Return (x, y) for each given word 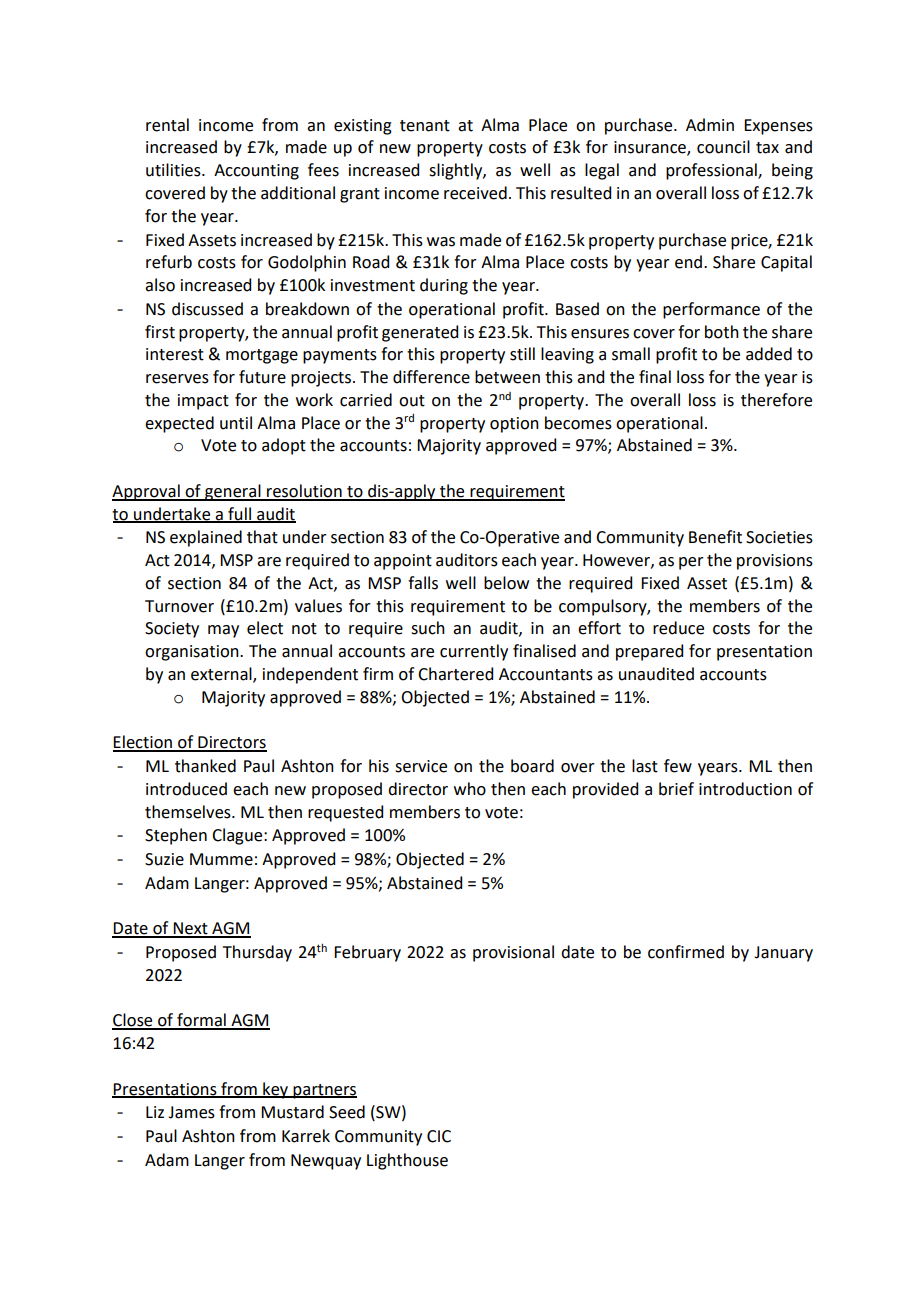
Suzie (164, 859)
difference (431, 377)
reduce (678, 628)
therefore (776, 400)
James (191, 1112)
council (723, 147)
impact (203, 402)
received (475, 193)
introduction (745, 789)
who (470, 789)
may (223, 631)
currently (474, 652)
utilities (174, 170)
